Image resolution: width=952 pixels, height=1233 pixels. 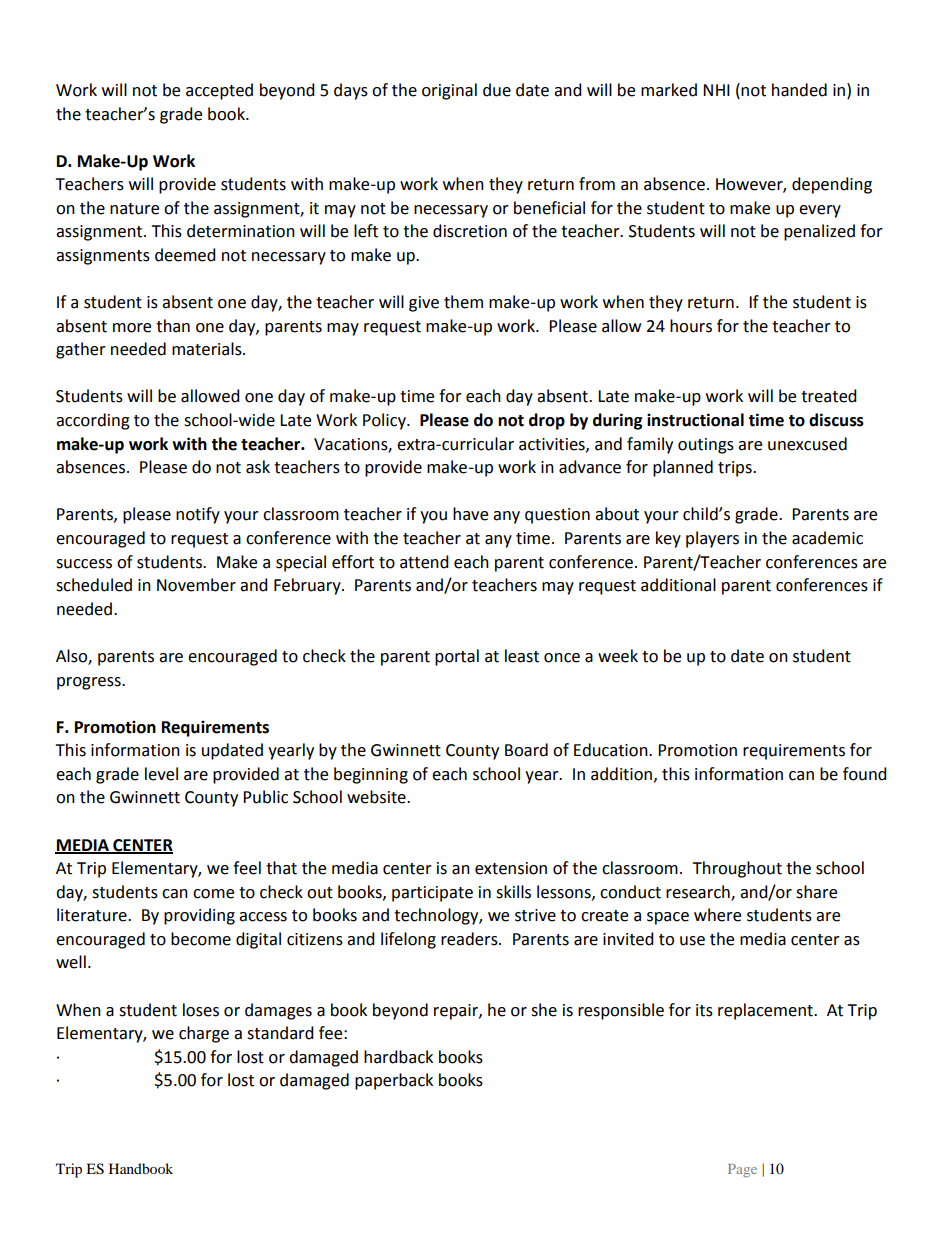 What do you see at coordinates (547, 421) in the screenshot?
I see `drop` at bounding box center [547, 421].
